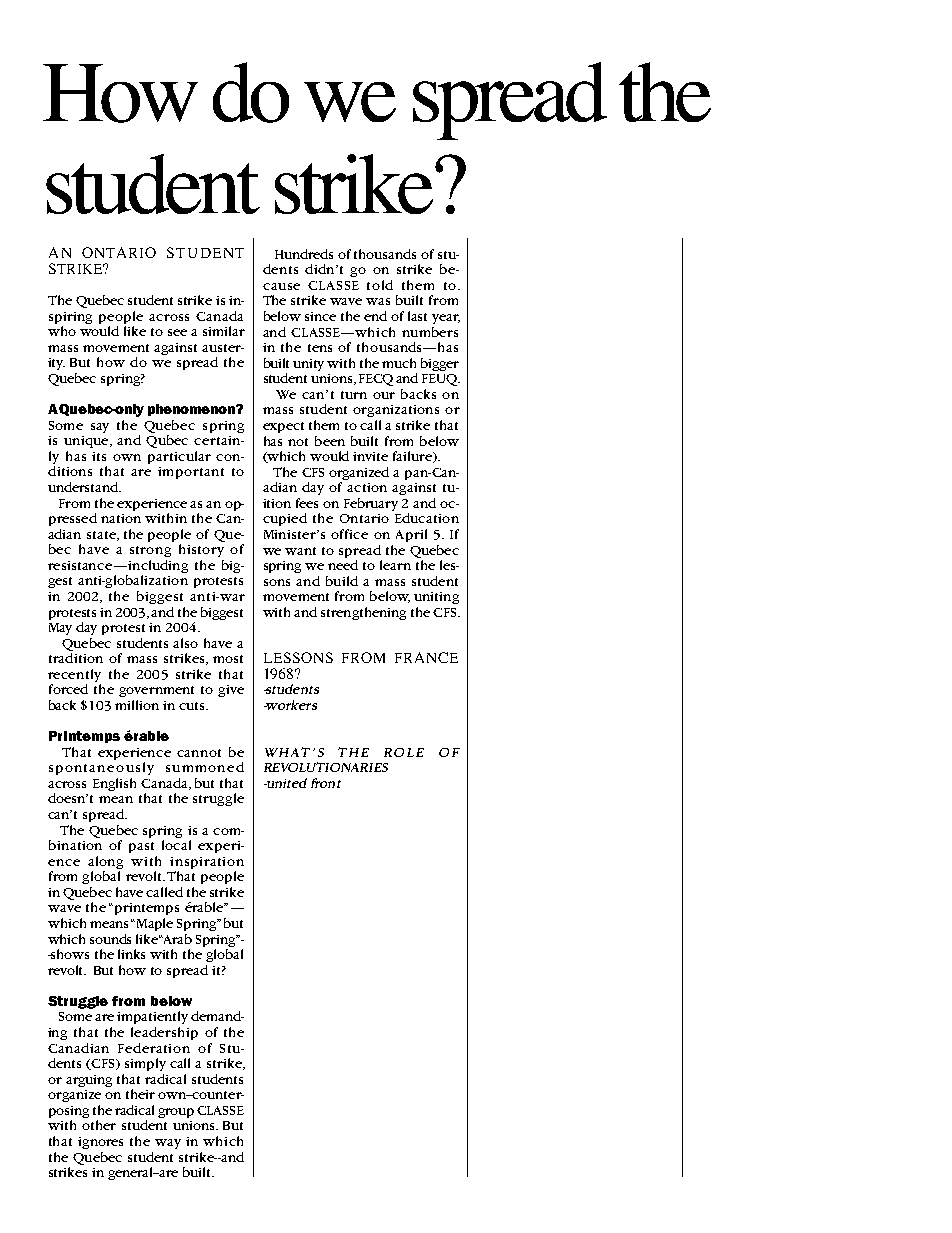  I want to click on group, so click(176, 1113).
